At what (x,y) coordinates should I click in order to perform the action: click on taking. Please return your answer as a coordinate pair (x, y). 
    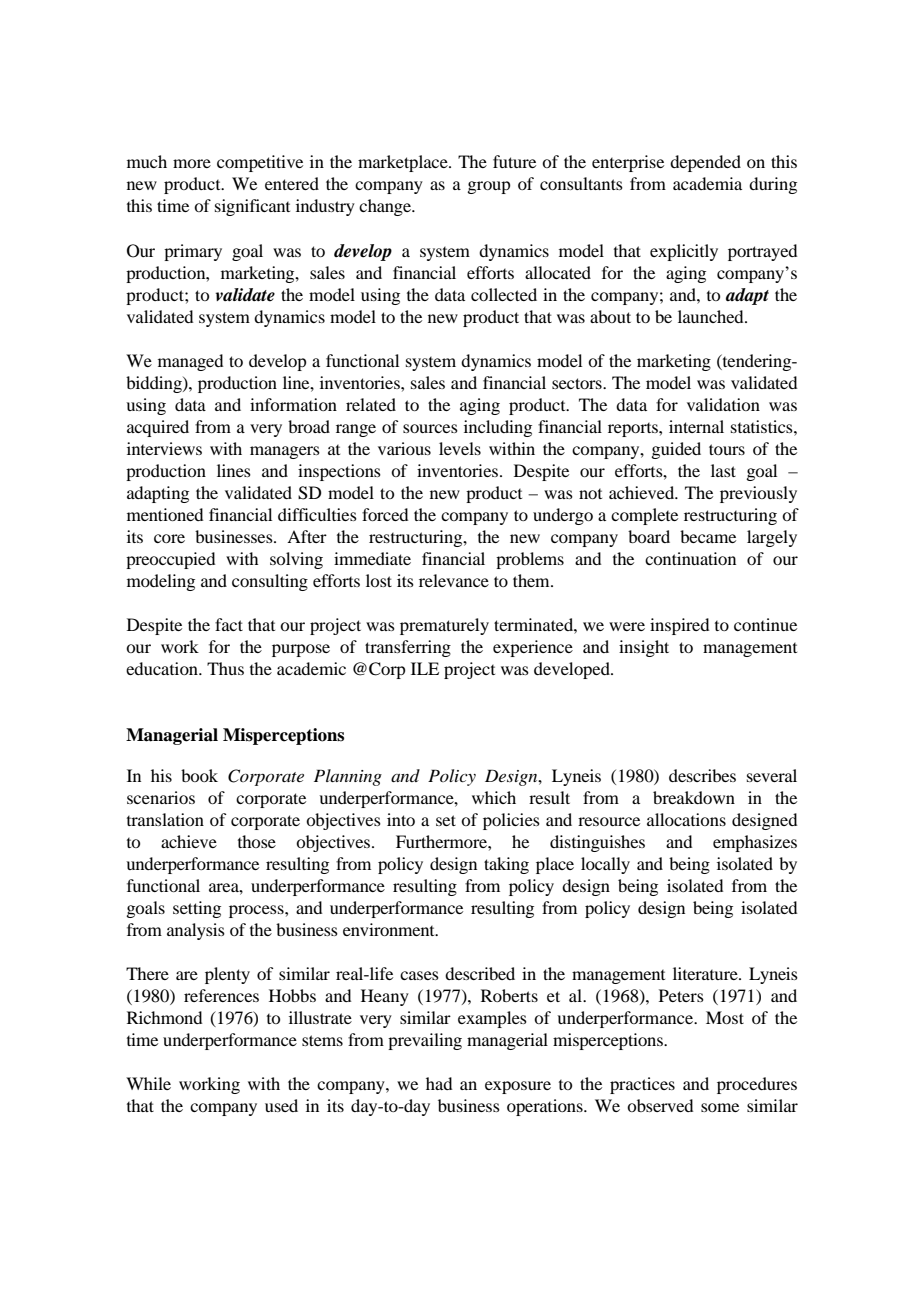
    Looking at the image, I should click on (506, 865).
